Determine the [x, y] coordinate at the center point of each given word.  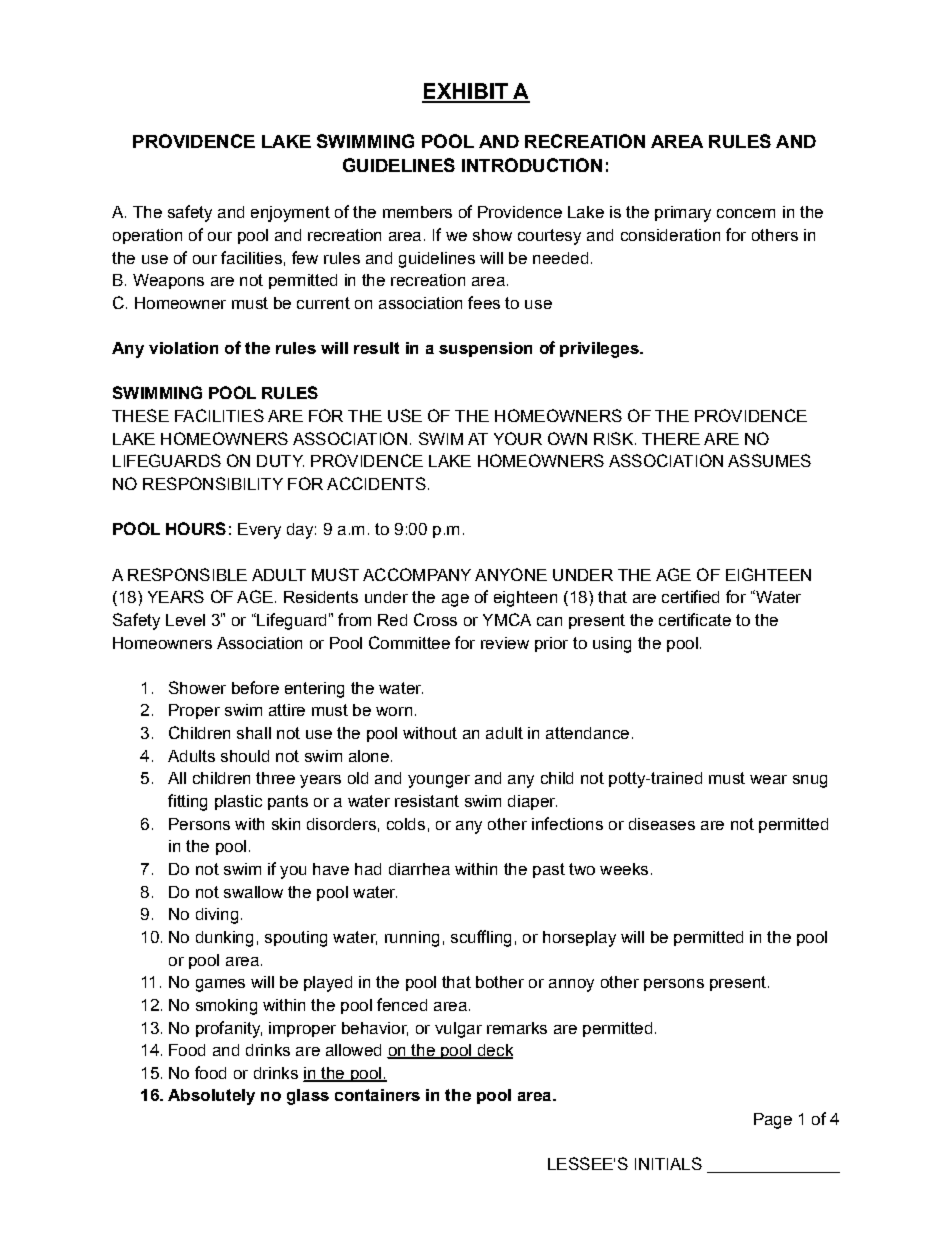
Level [185, 620]
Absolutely [211, 1097]
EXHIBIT [466, 92]
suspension [485, 349]
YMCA [507, 619]
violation [183, 348]
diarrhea [419, 869]
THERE [671, 439]
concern [746, 213]
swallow [253, 892]
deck [494, 1051]
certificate [695, 619]
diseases [662, 824]
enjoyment [290, 214]
